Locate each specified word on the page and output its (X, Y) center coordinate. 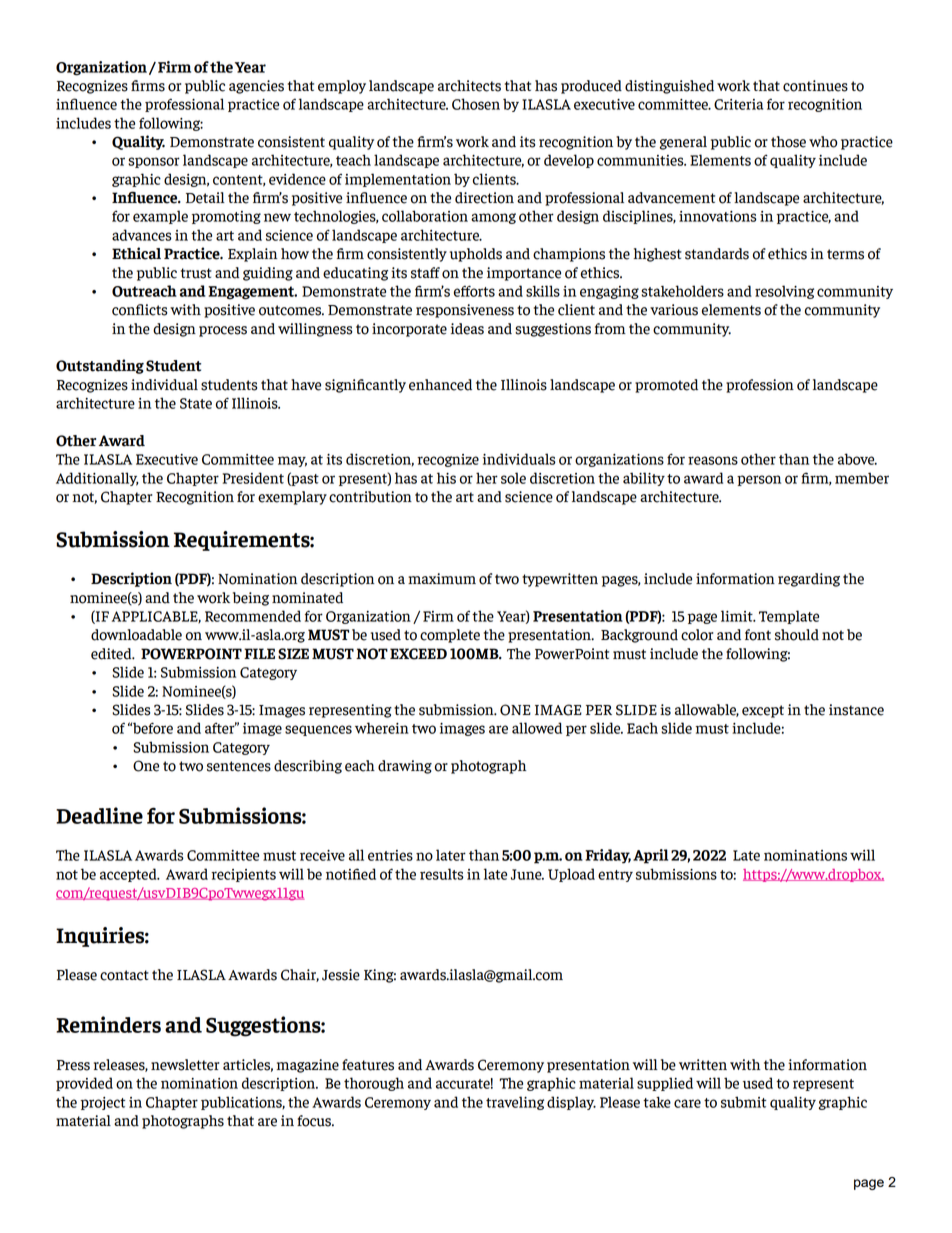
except (763, 711)
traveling (515, 1103)
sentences (239, 766)
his (446, 478)
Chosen (476, 104)
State (196, 403)
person (759, 480)
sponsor (154, 162)
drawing (405, 767)
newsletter (185, 1065)
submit (743, 1102)
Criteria (738, 104)
